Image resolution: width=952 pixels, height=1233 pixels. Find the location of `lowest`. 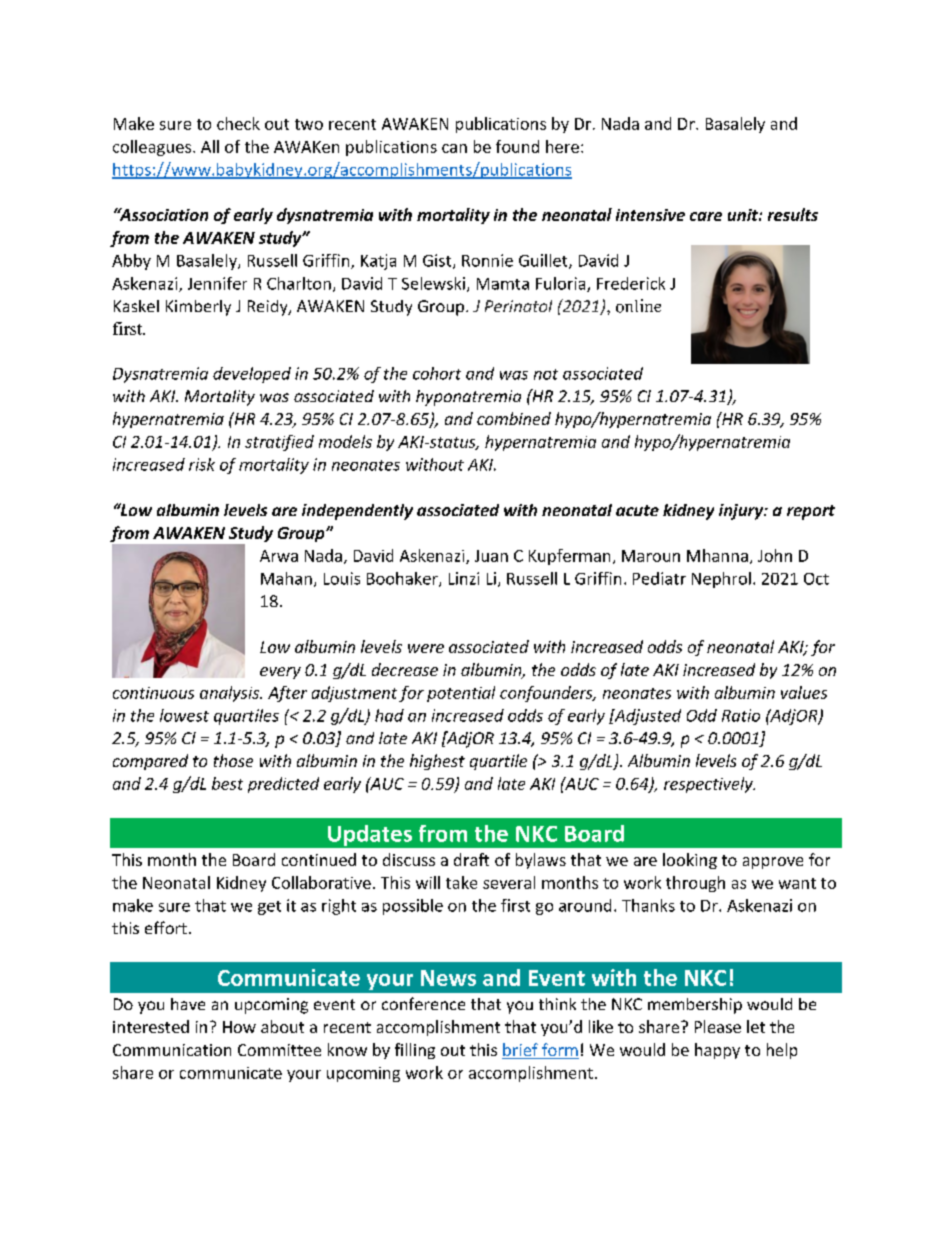

lowest is located at coordinates (184, 715).
